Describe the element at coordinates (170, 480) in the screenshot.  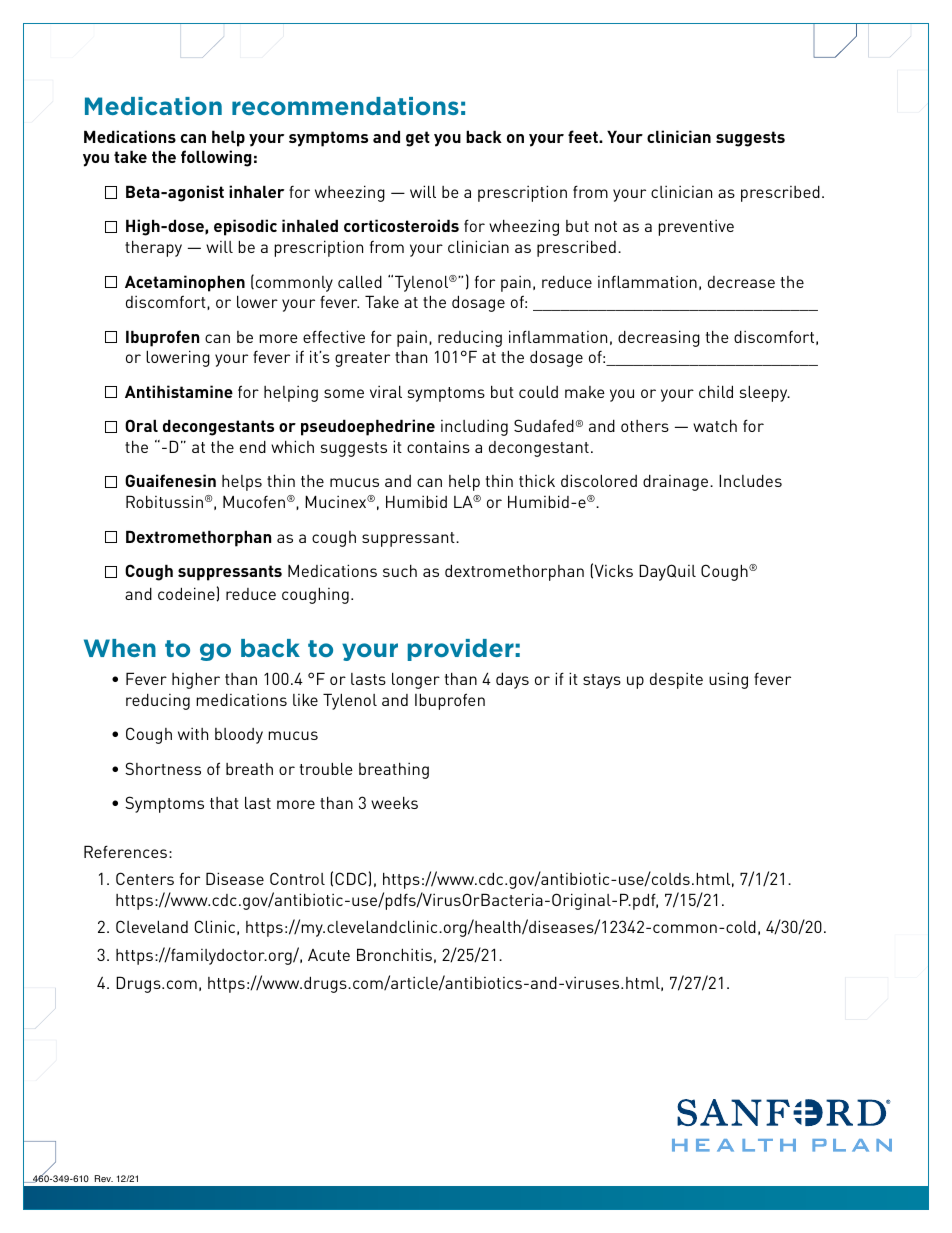
I see `Guaifenesin` at that location.
